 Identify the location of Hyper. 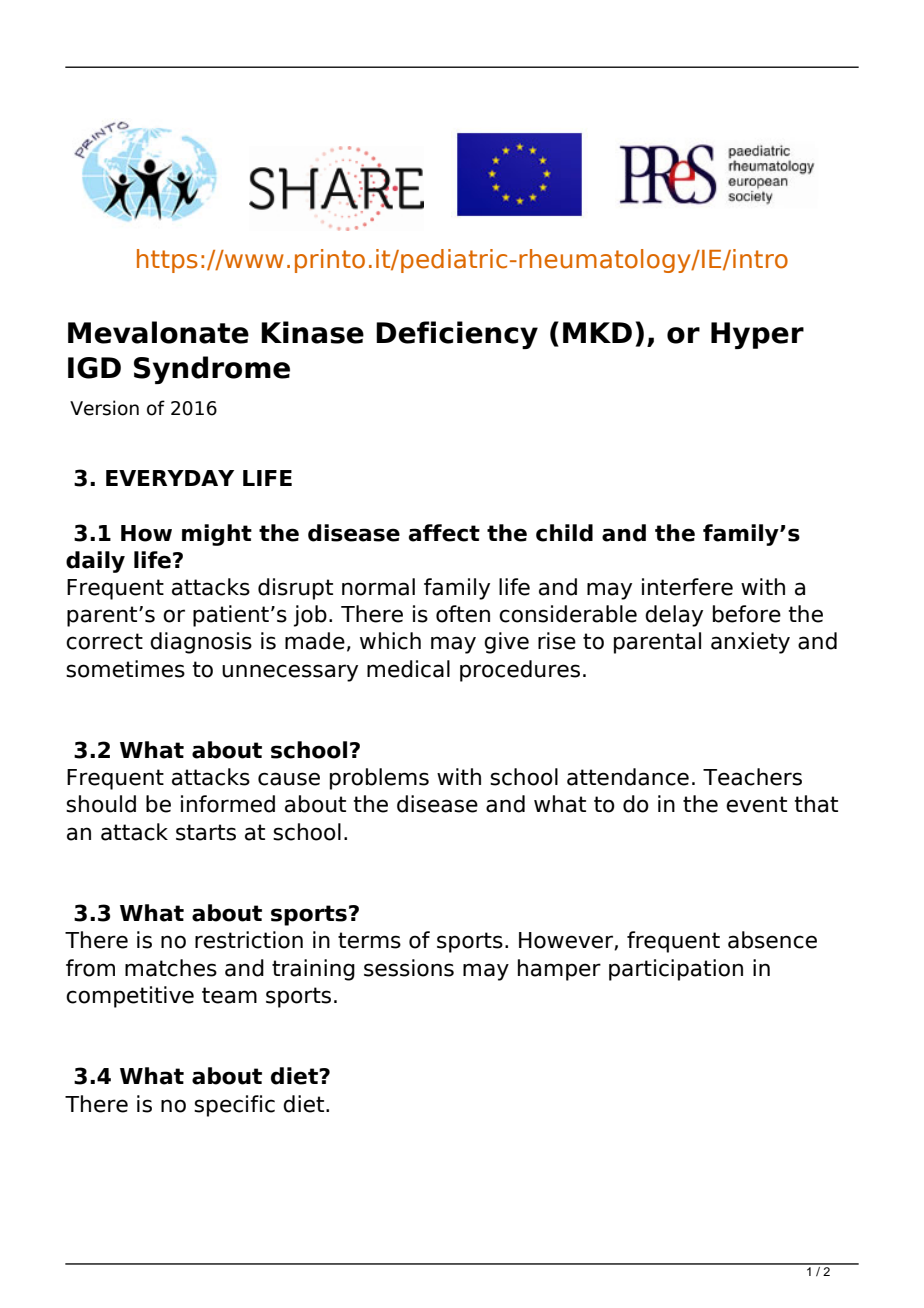
(757, 335).
